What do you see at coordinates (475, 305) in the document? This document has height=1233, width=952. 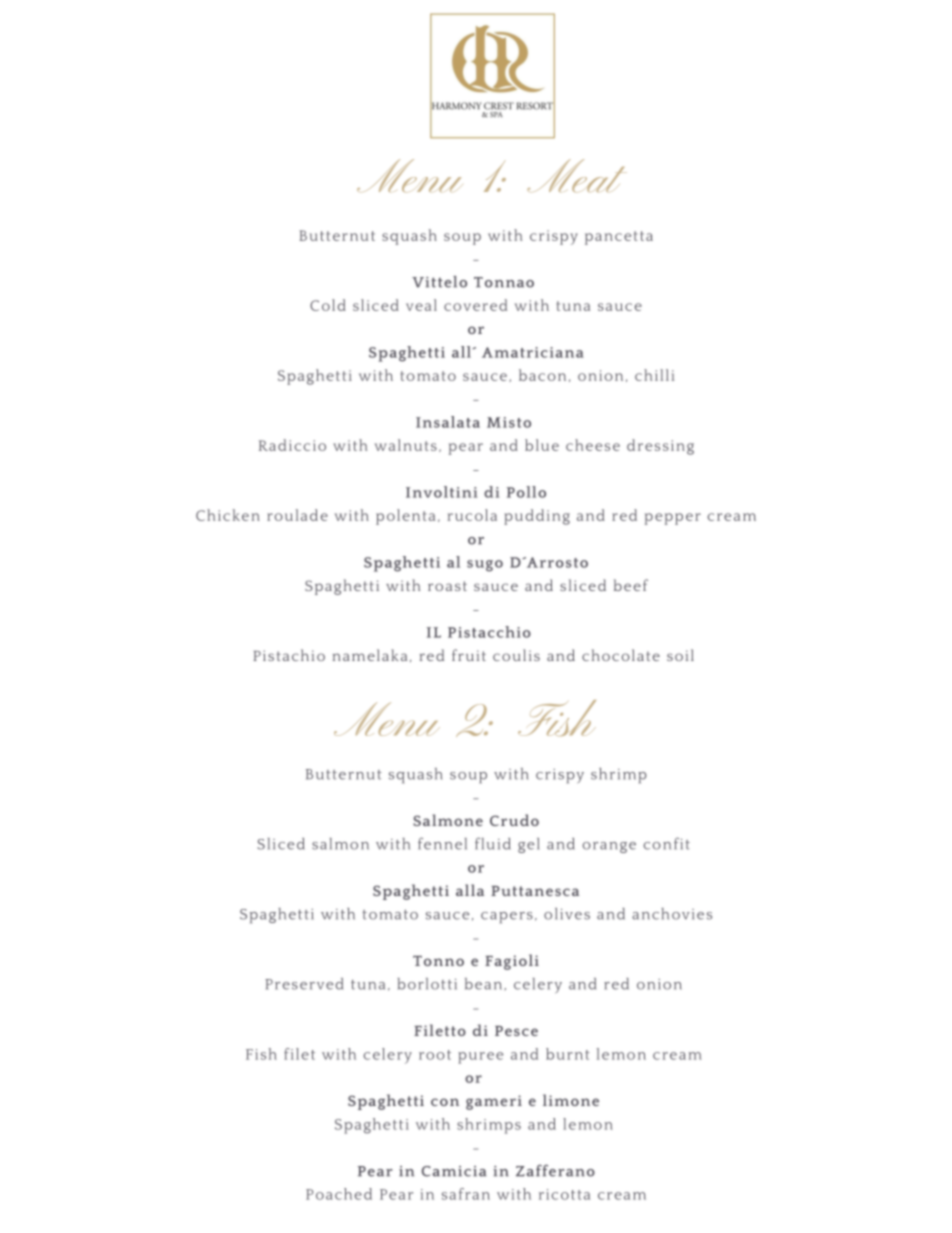 I see `covered` at bounding box center [475, 305].
